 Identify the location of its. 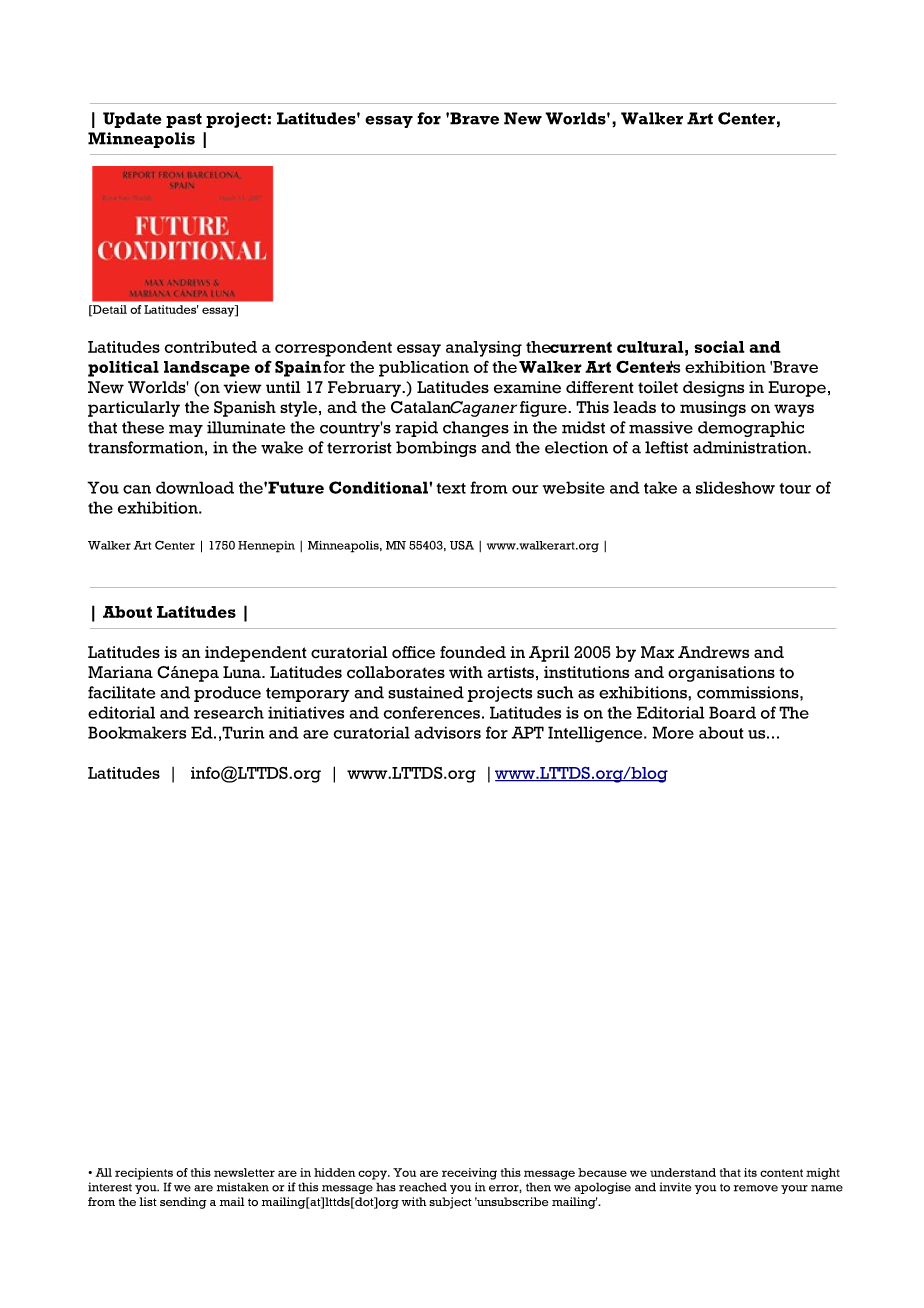
(750, 1172).
